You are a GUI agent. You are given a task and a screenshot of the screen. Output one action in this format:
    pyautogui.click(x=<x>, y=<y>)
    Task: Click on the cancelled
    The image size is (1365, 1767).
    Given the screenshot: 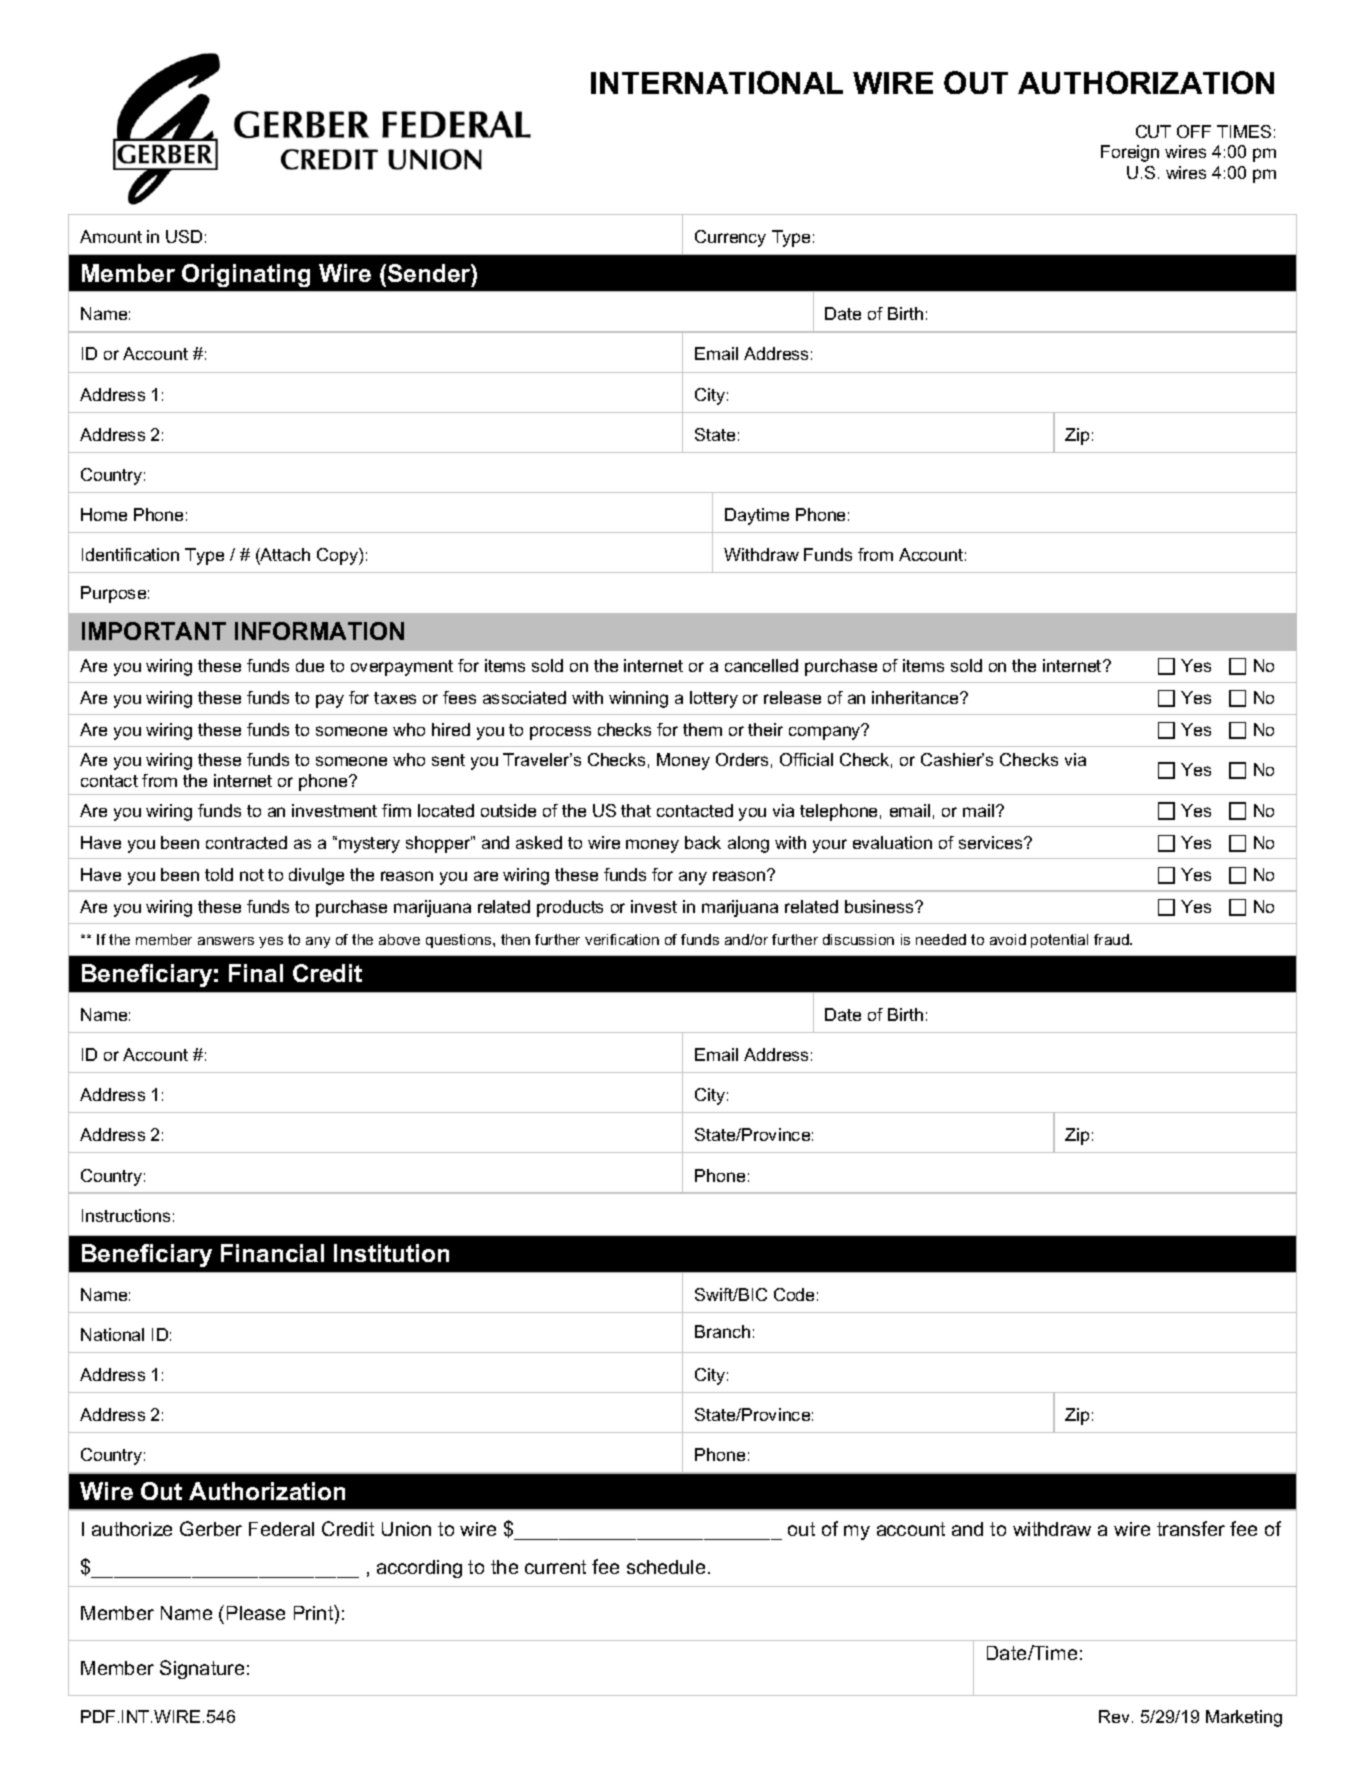 What is the action you would take?
    pyautogui.click(x=761, y=665)
